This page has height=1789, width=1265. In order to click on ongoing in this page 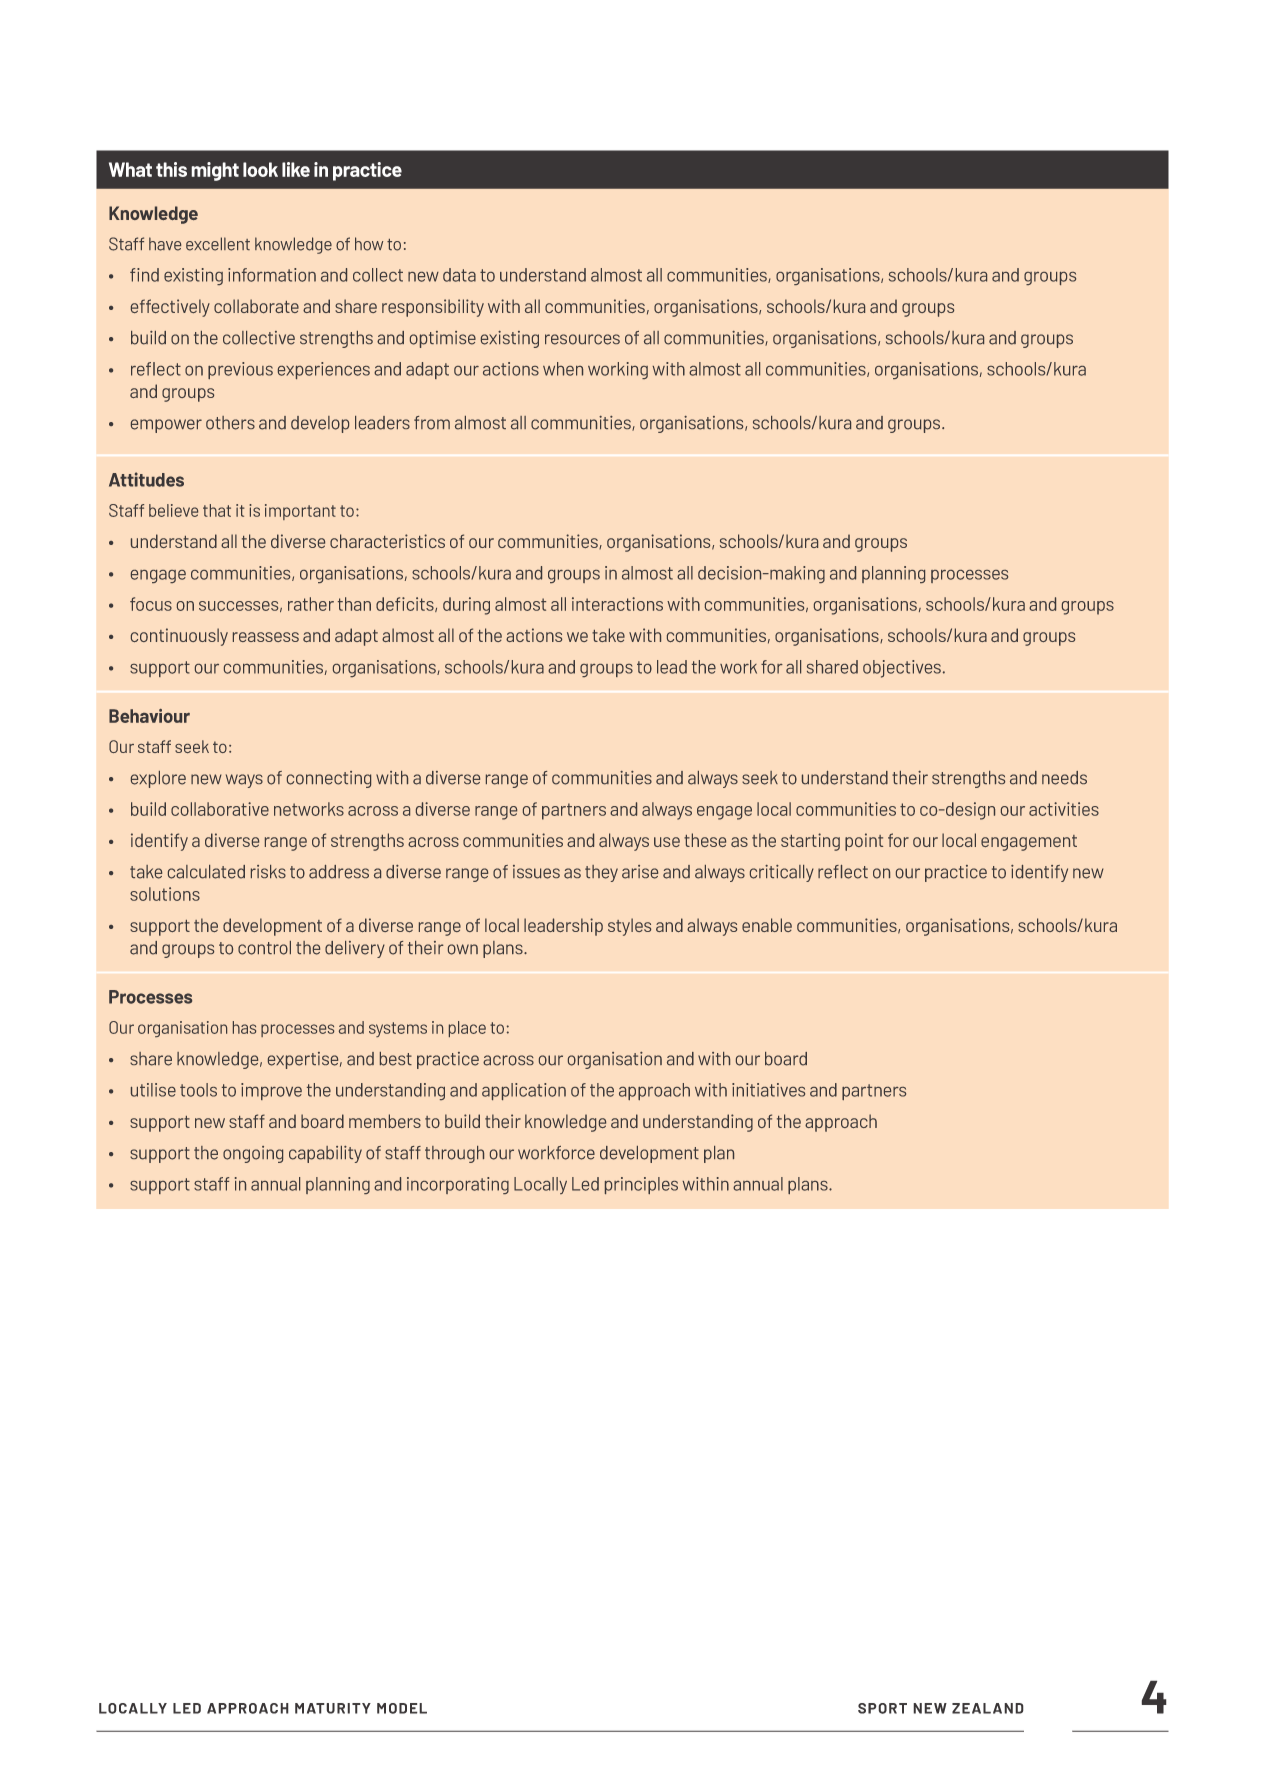, I will do `click(253, 1154)`.
